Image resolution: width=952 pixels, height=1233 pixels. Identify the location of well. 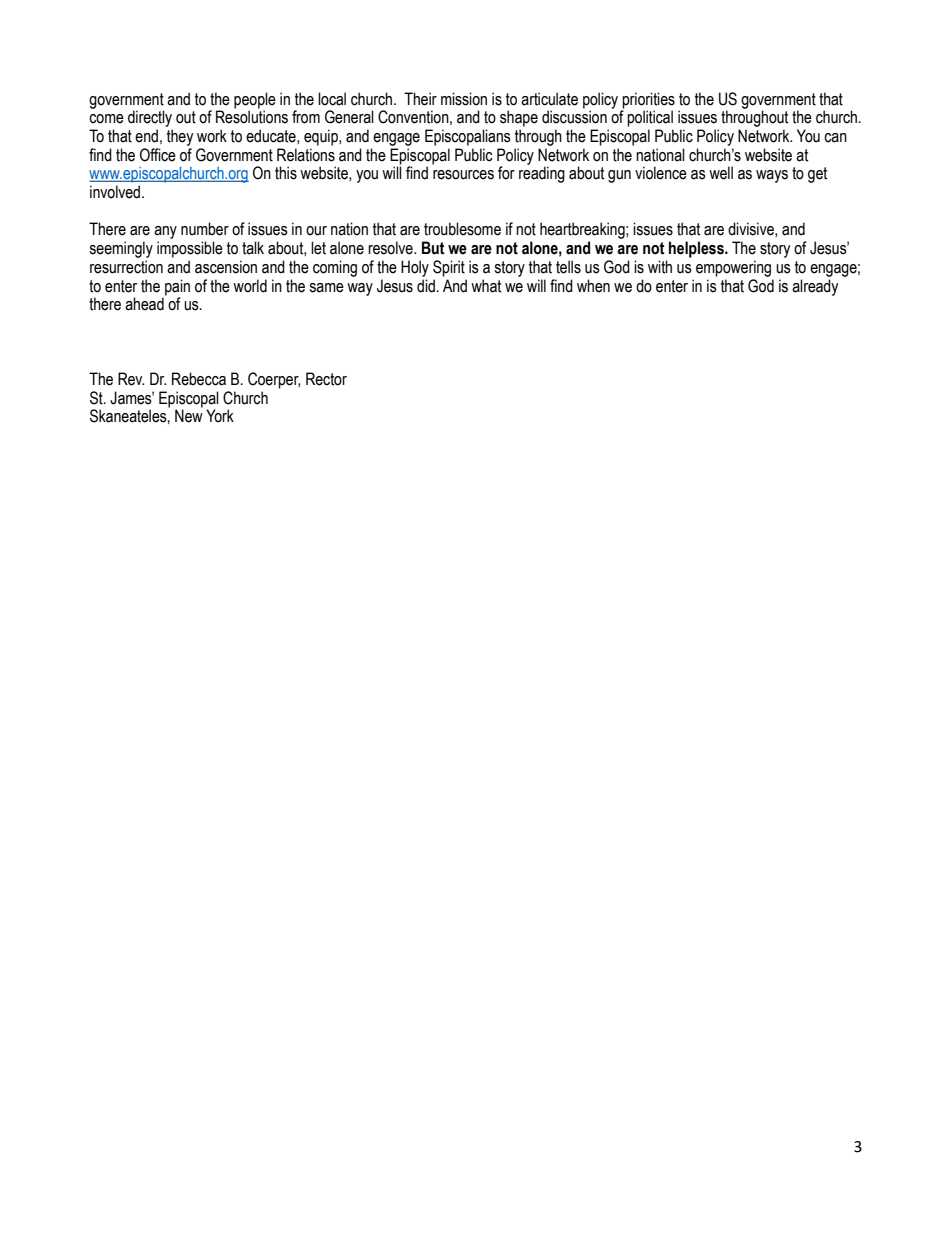
(721, 173).
